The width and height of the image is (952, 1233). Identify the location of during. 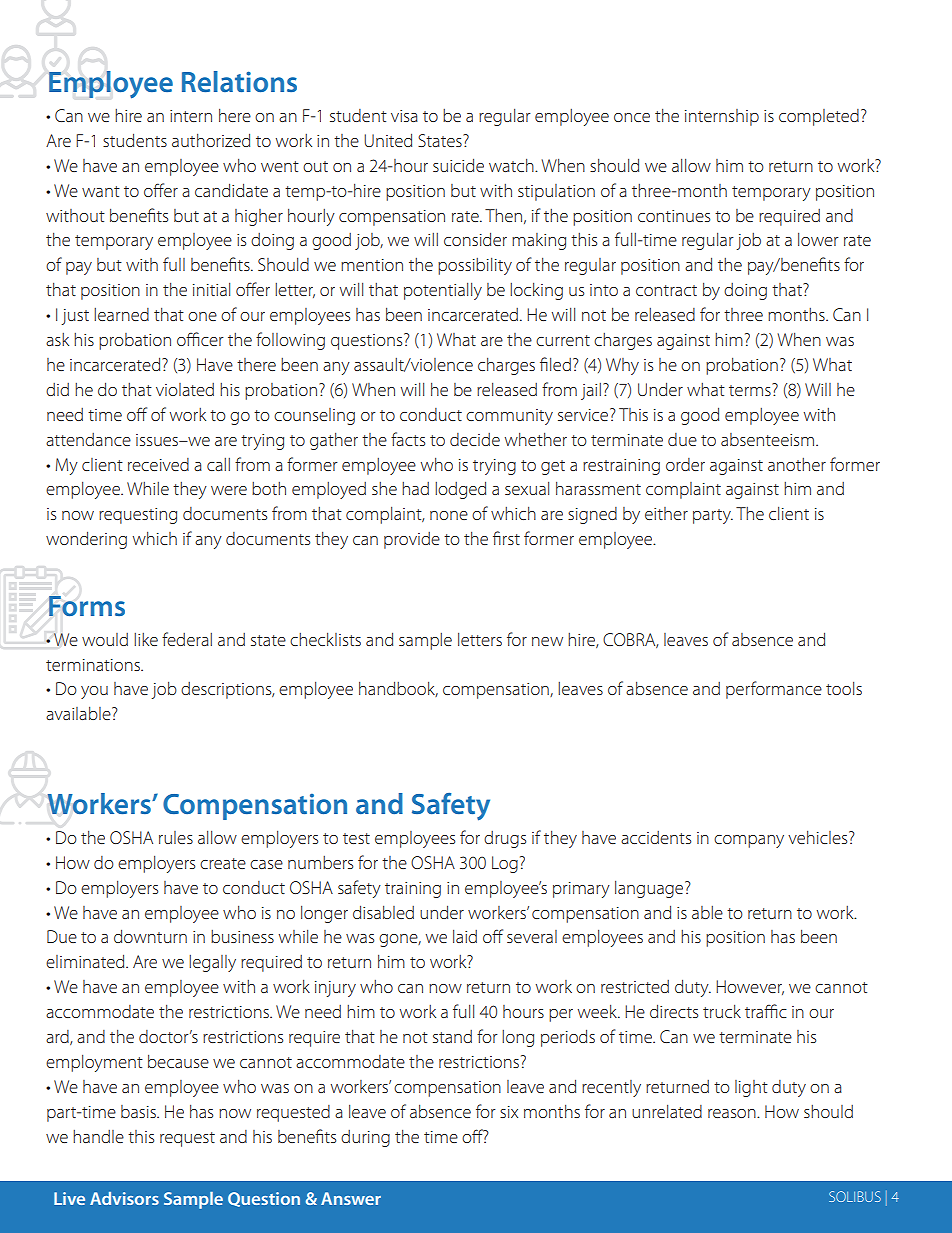
(365, 1138).
